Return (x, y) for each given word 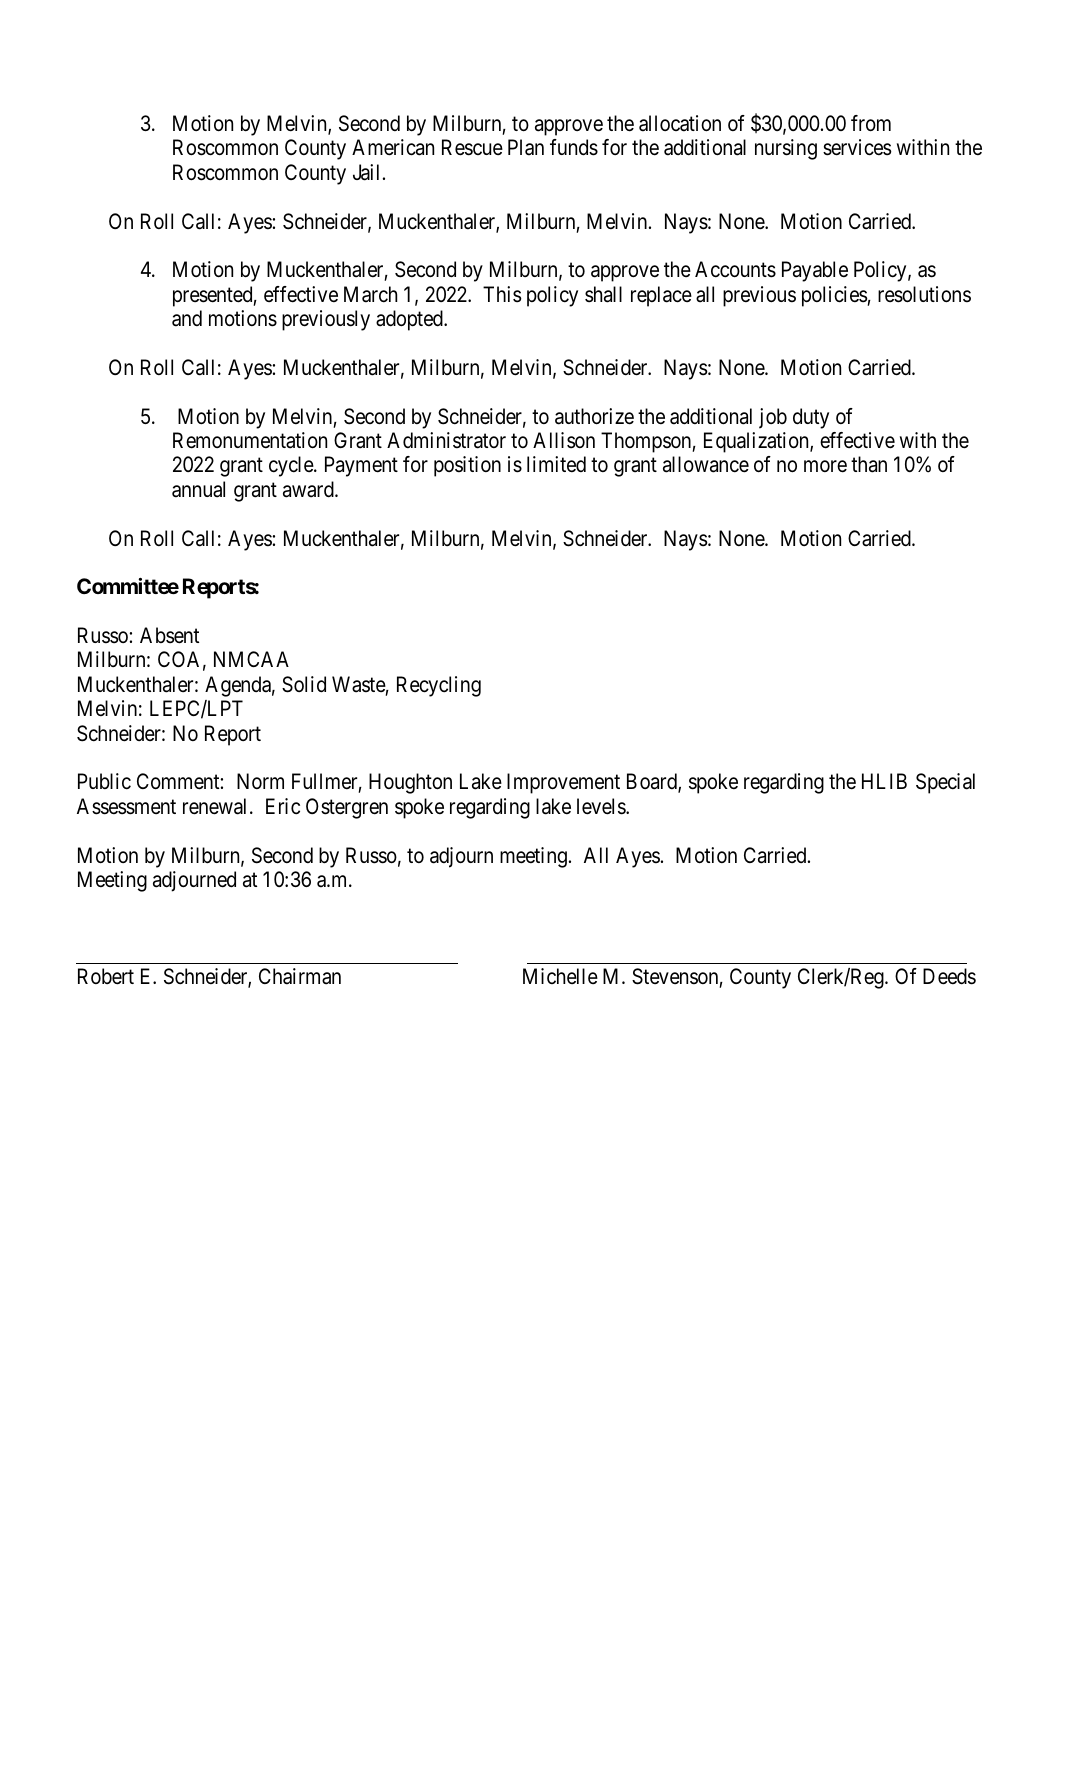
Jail (366, 172)
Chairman (300, 976)
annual (198, 489)
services (857, 147)
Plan (526, 147)
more (825, 467)
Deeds (949, 976)
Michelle (560, 976)
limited (556, 464)
